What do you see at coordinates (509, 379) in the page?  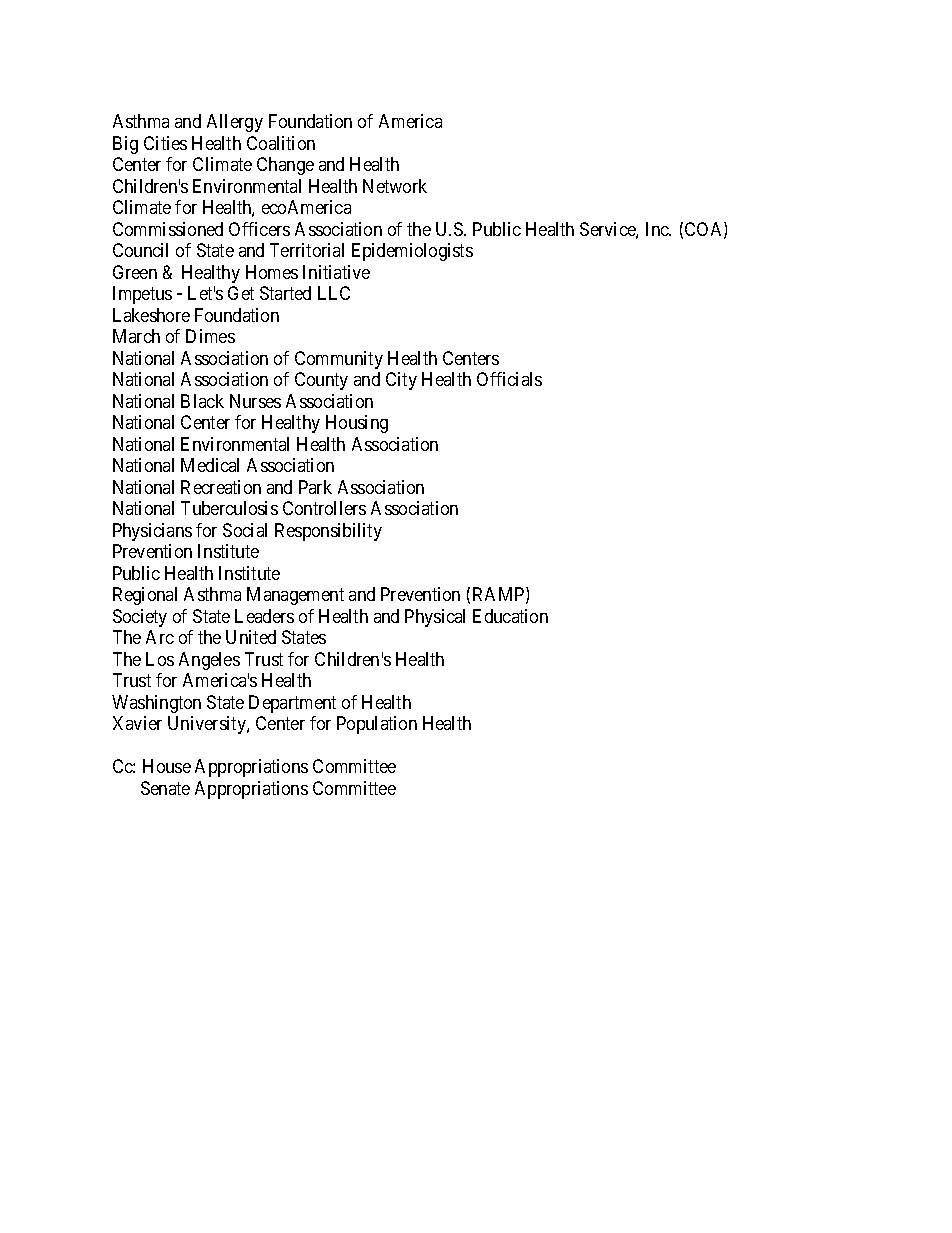 I see `Officials` at bounding box center [509, 379].
